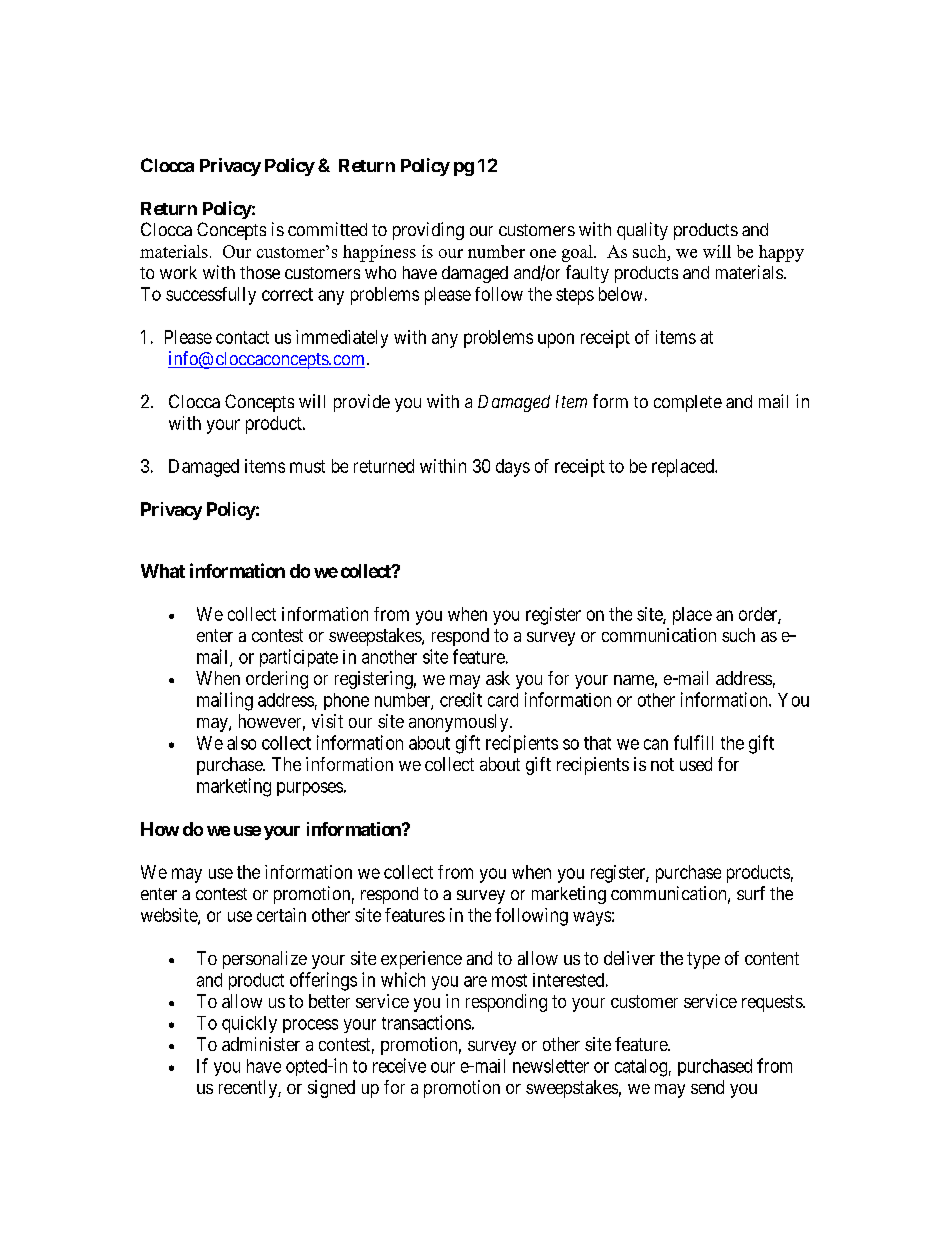  What do you see at coordinates (693, 742) in the image?
I see `fulfill` at bounding box center [693, 742].
